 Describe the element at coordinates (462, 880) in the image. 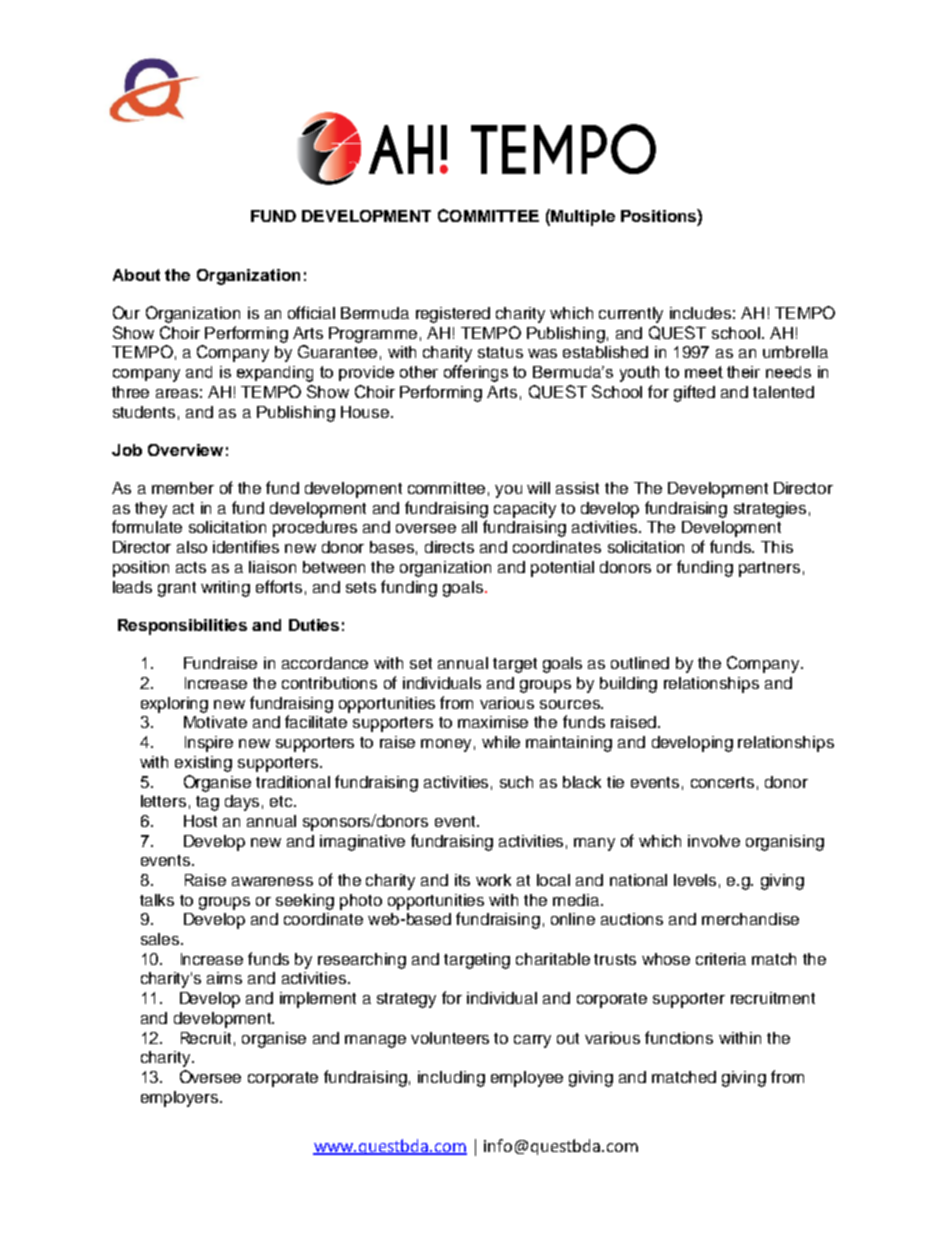

I see `its` at that location.
